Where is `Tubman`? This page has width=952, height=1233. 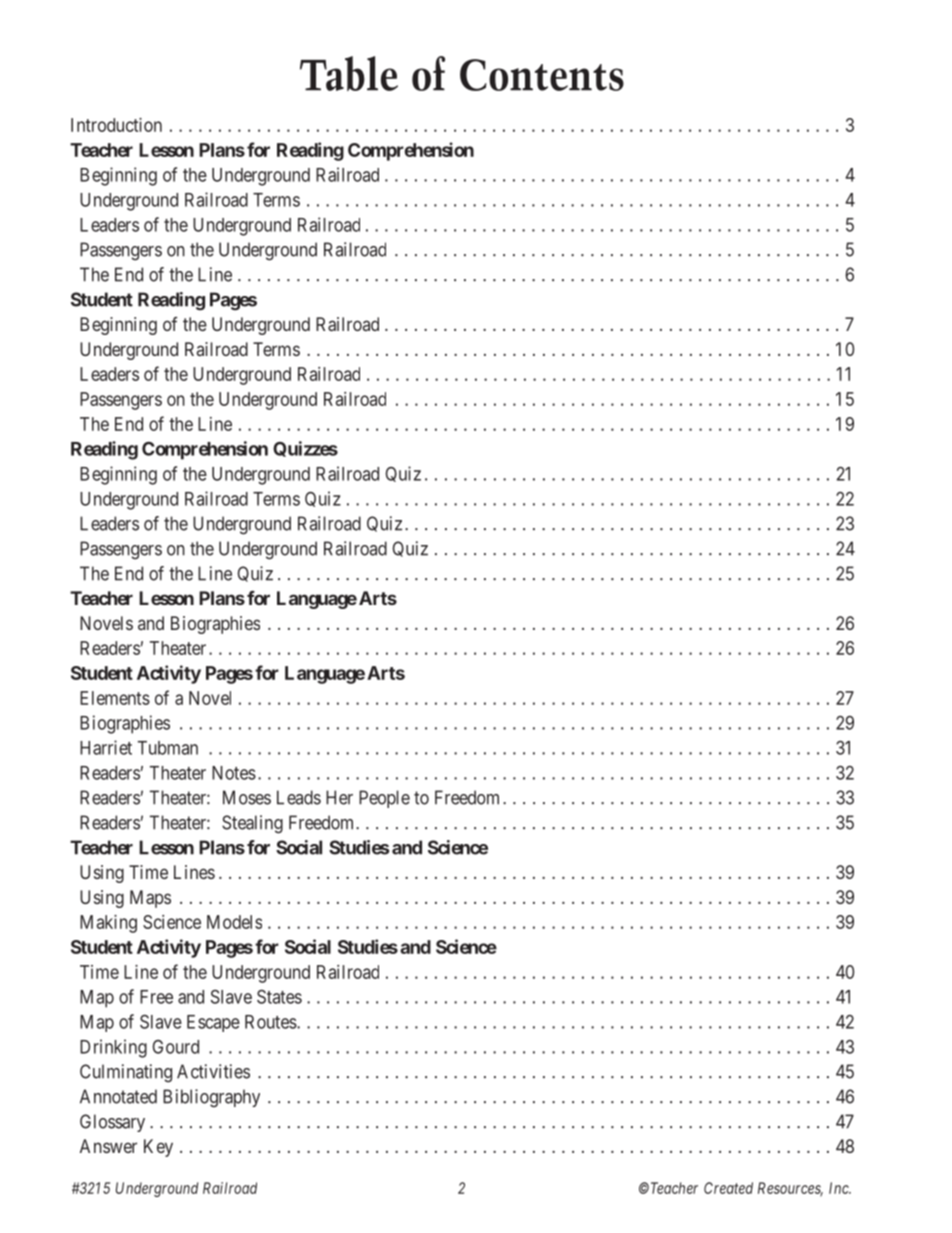 Tubman is located at coordinates (168, 748).
